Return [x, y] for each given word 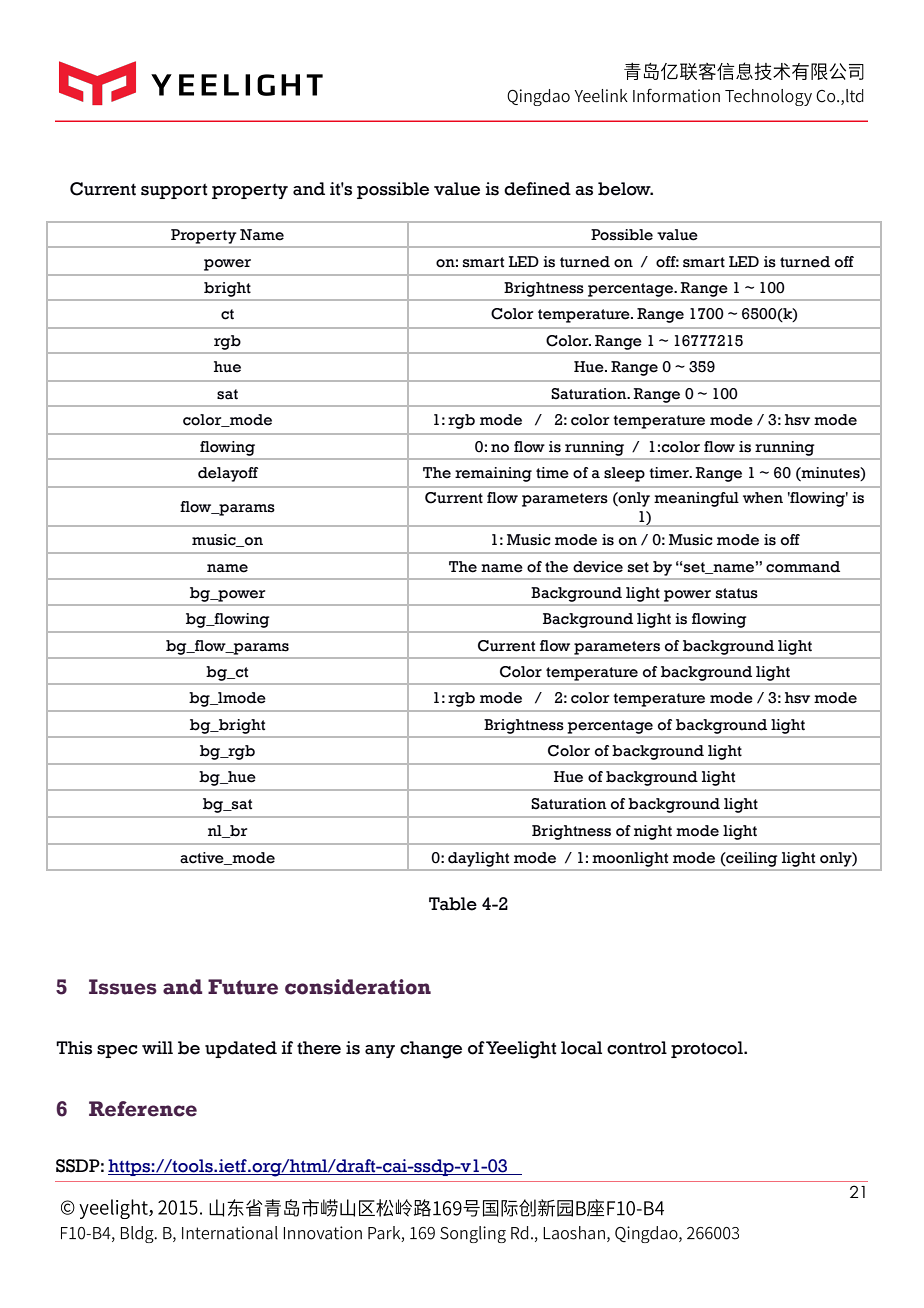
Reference [143, 1109]
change [431, 1050]
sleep [624, 474]
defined [537, 189]
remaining [493, 474]
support [174, 191]
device [598, 567]
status [737, 593]
